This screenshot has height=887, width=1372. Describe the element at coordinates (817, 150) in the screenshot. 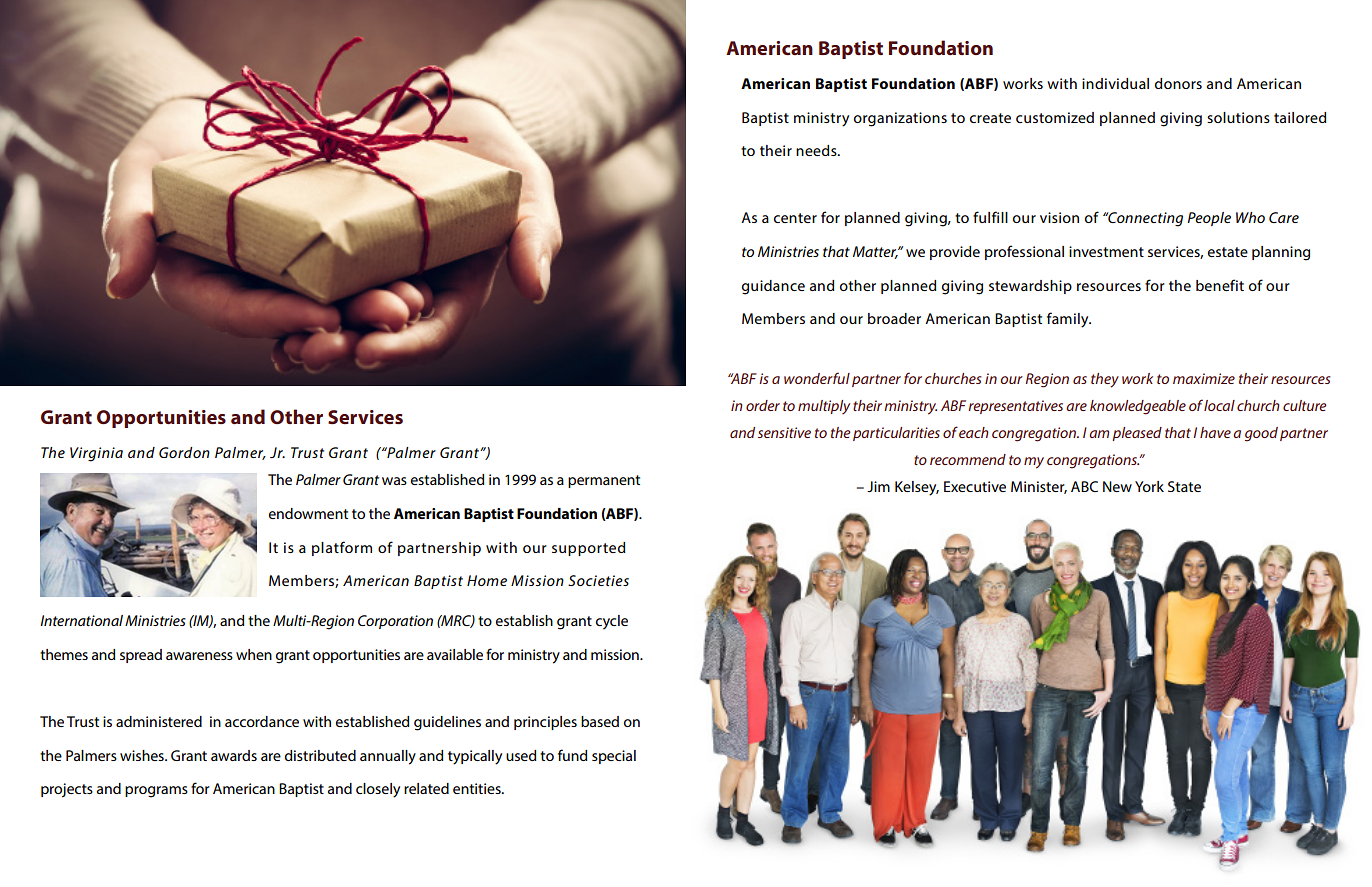

I see `needs` at that location.
